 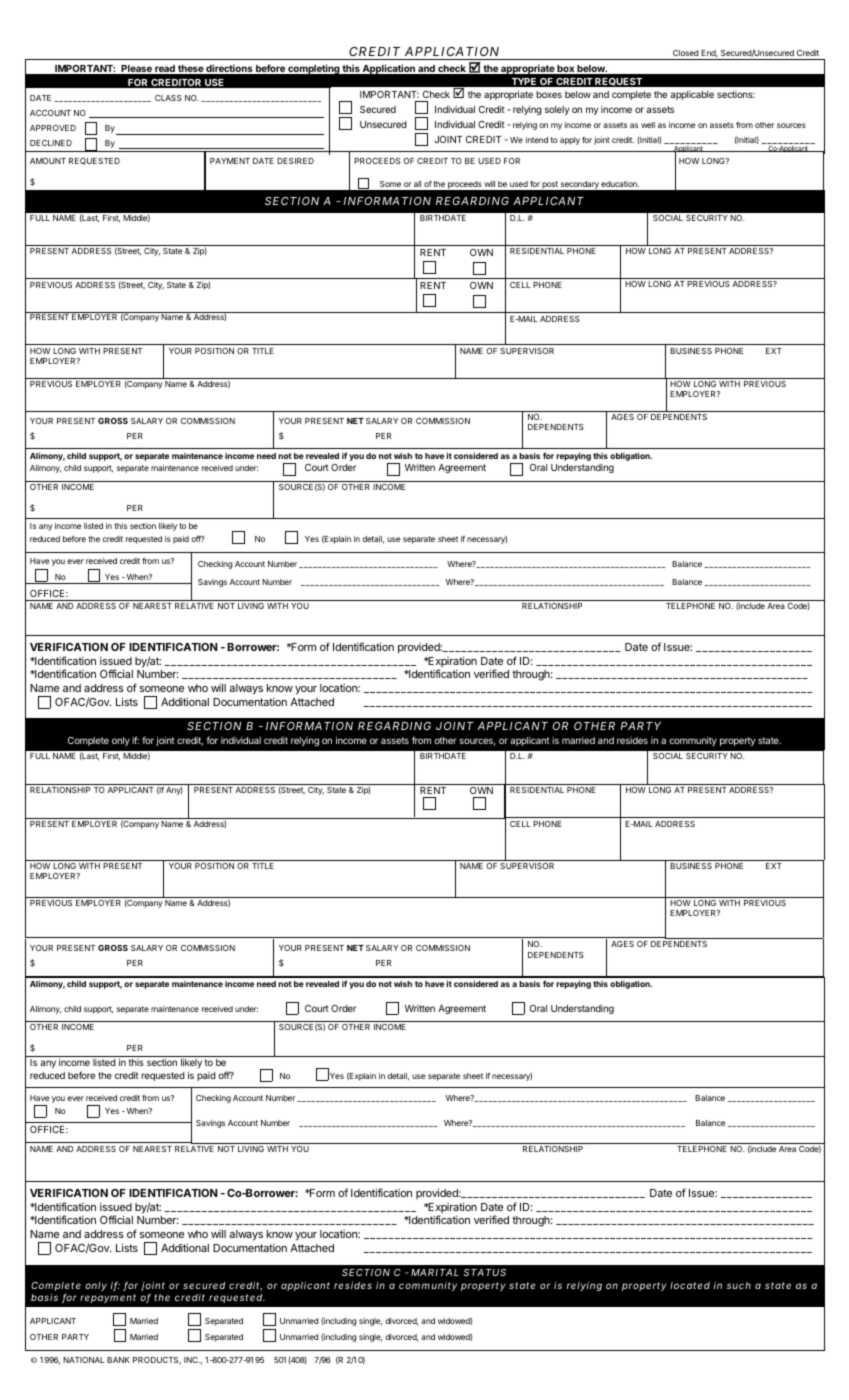 What do you see at coordinates (570, 141) in the image?
I see `apply` at bounding box center [570, 141].
